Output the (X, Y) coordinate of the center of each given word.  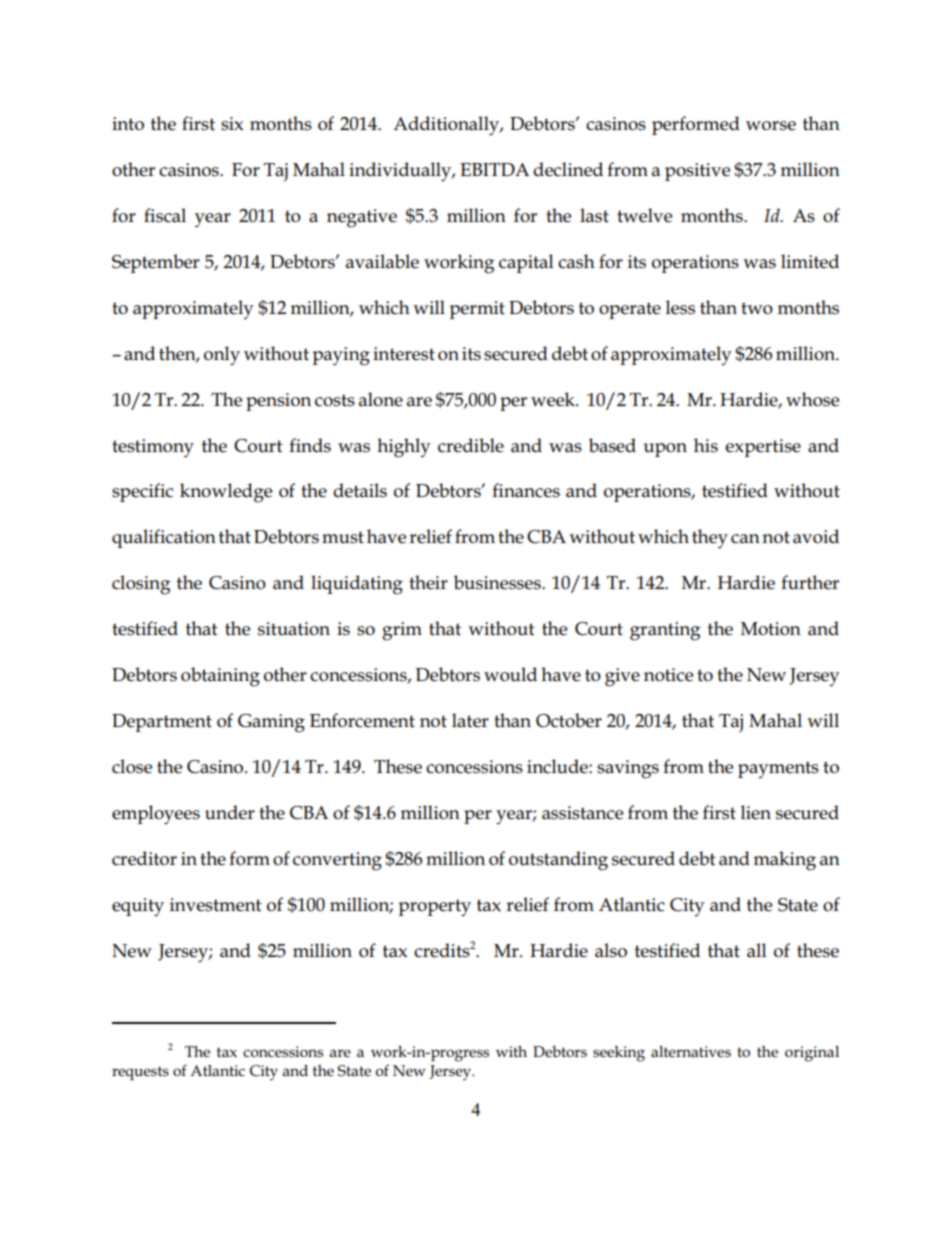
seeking (619, 1054)
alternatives (691, 1052)
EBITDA (494, 169)
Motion (771, 629)
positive (697, 172)
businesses (498, 582)
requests (140, 1073)
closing (141, 585)
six (232, 124)
